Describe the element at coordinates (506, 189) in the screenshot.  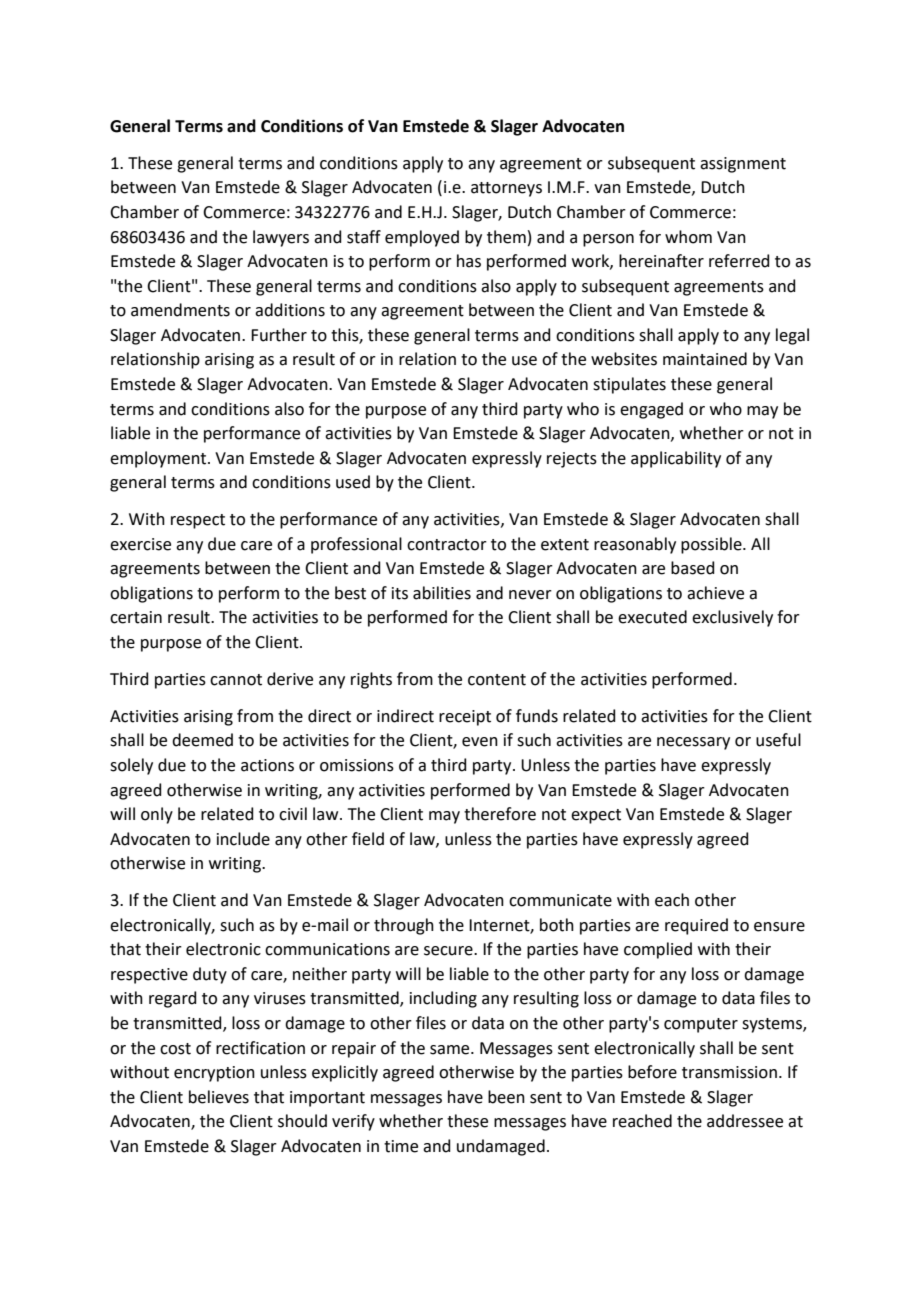
I see `attorneys` at that location.
